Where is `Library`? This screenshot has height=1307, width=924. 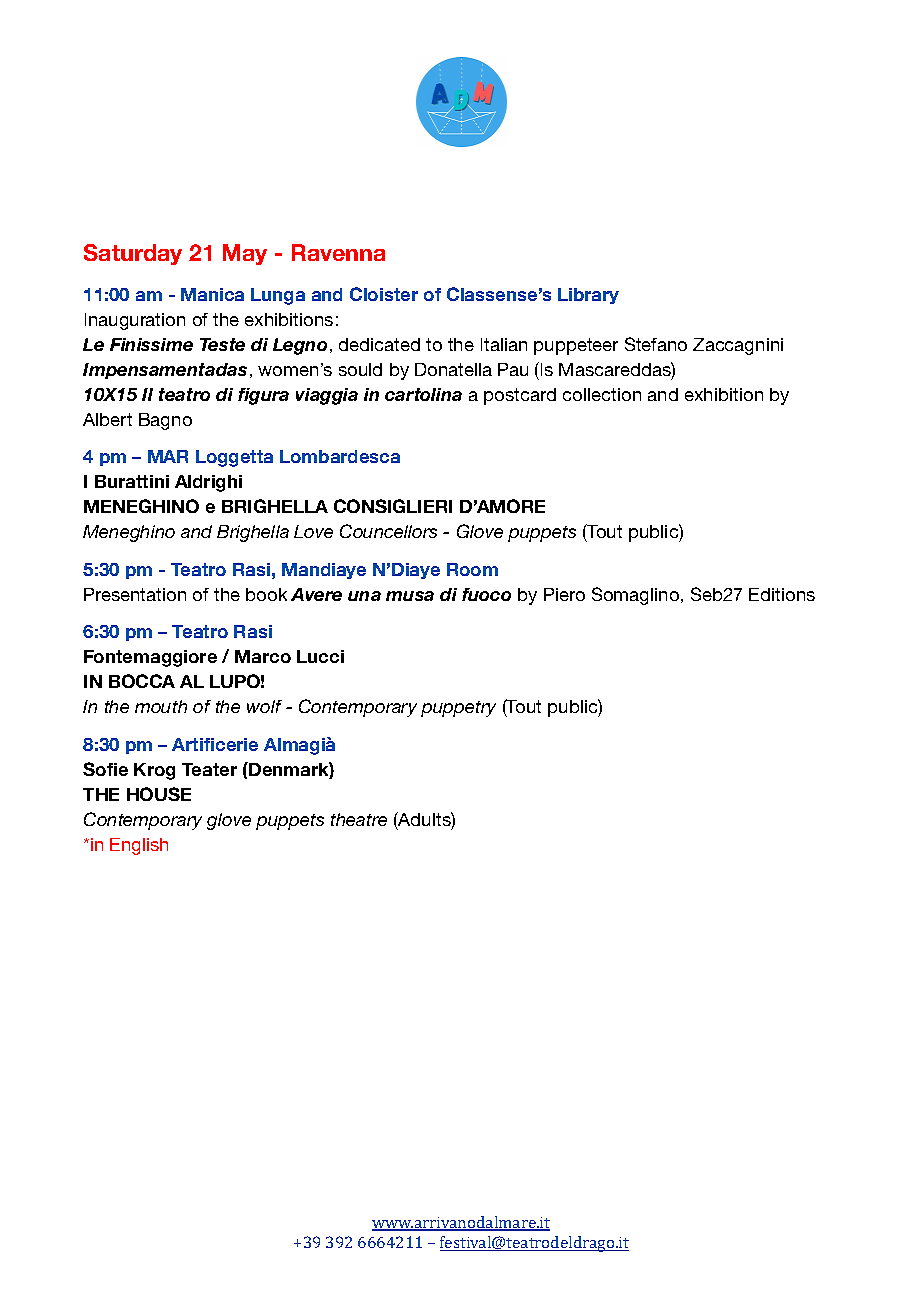
Library is located at coordinates (588, 296).
